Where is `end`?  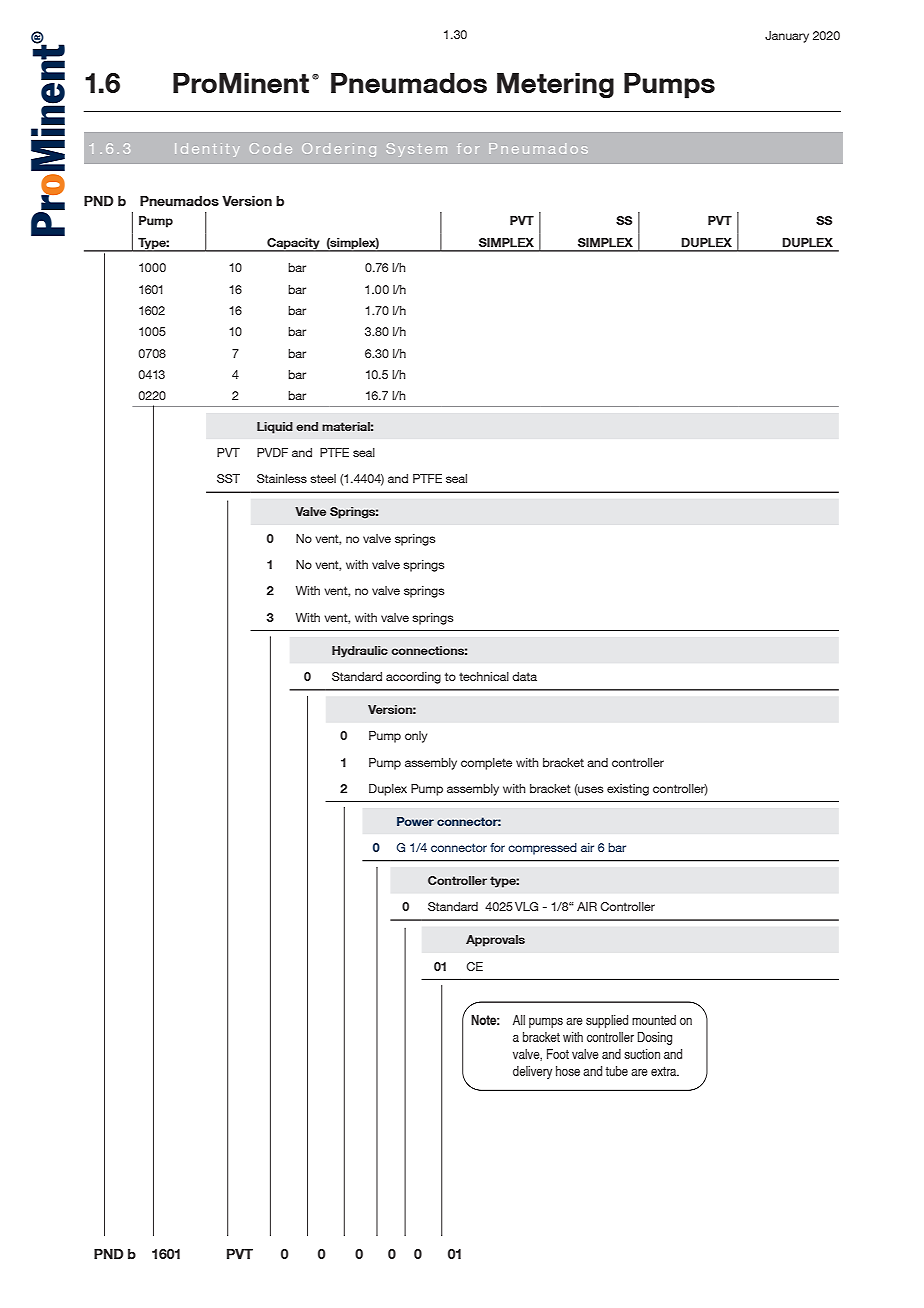 end is located at coordinates (307, 426).
